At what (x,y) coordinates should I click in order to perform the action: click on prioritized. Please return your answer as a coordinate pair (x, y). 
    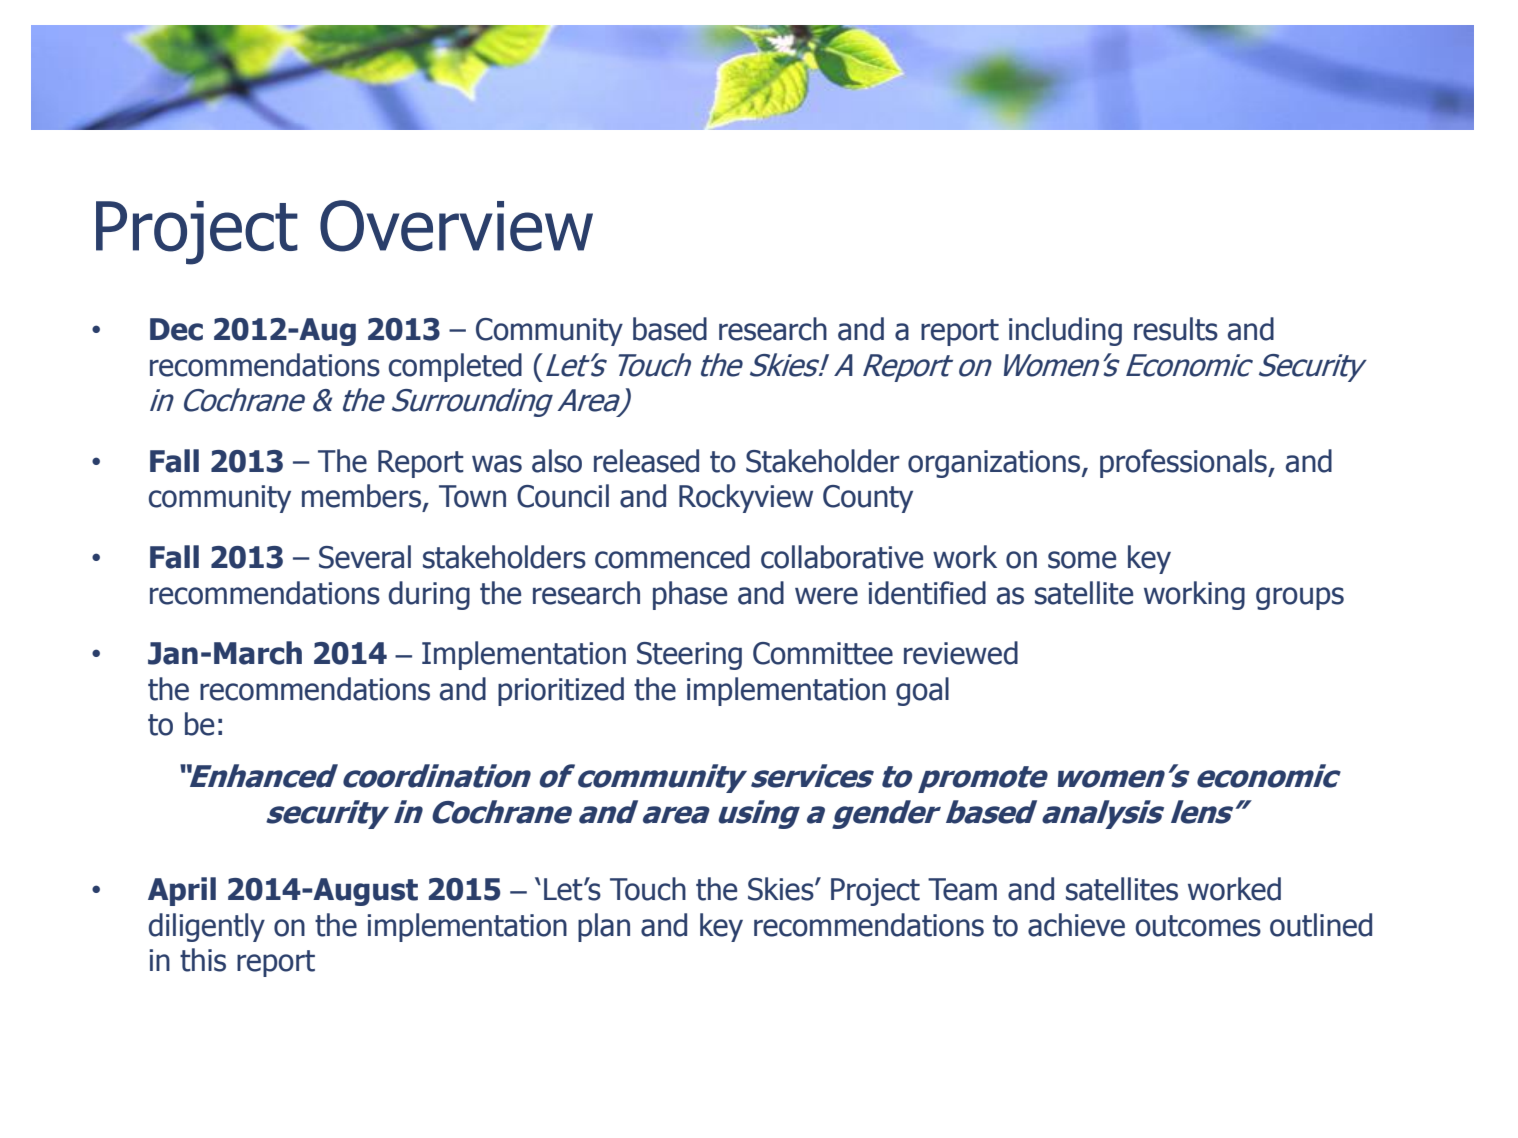
    Looking at the image, I should click on (561, 691).
